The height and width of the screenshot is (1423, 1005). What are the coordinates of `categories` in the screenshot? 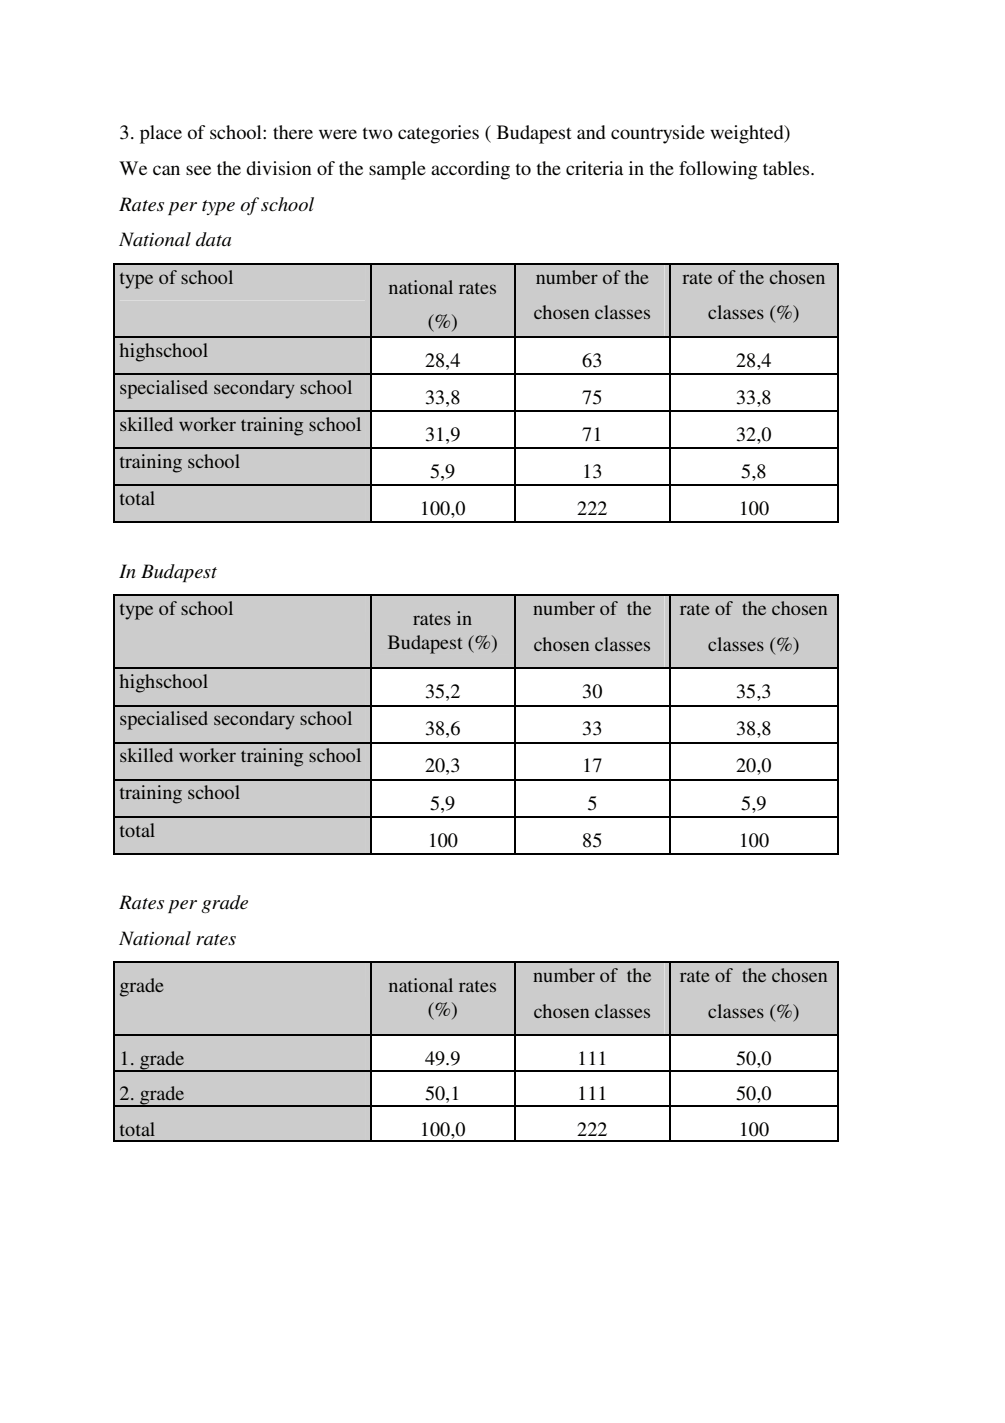 It's located at (438, 134).
